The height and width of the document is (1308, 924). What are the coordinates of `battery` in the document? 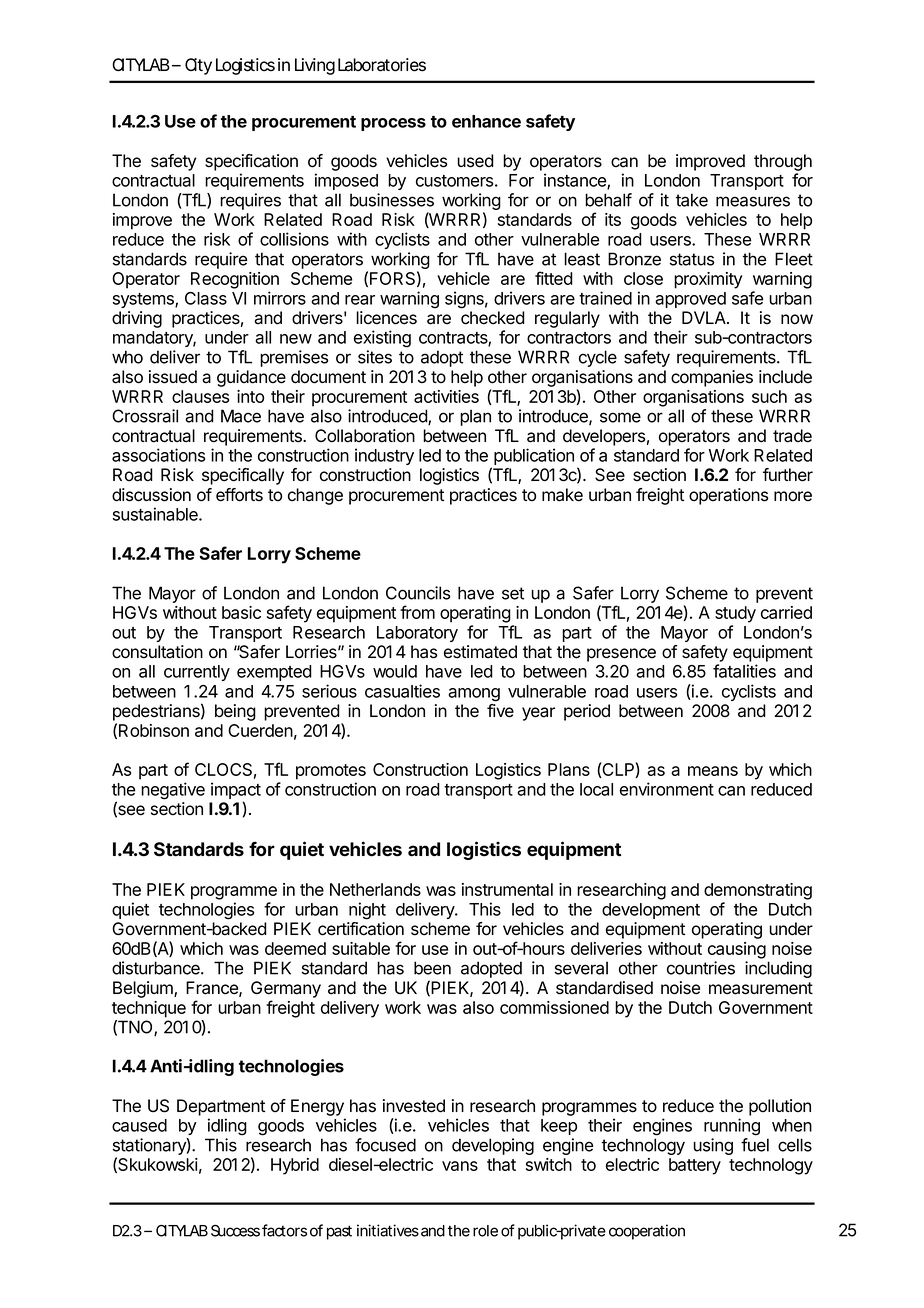 It's located at (695, 1166).
